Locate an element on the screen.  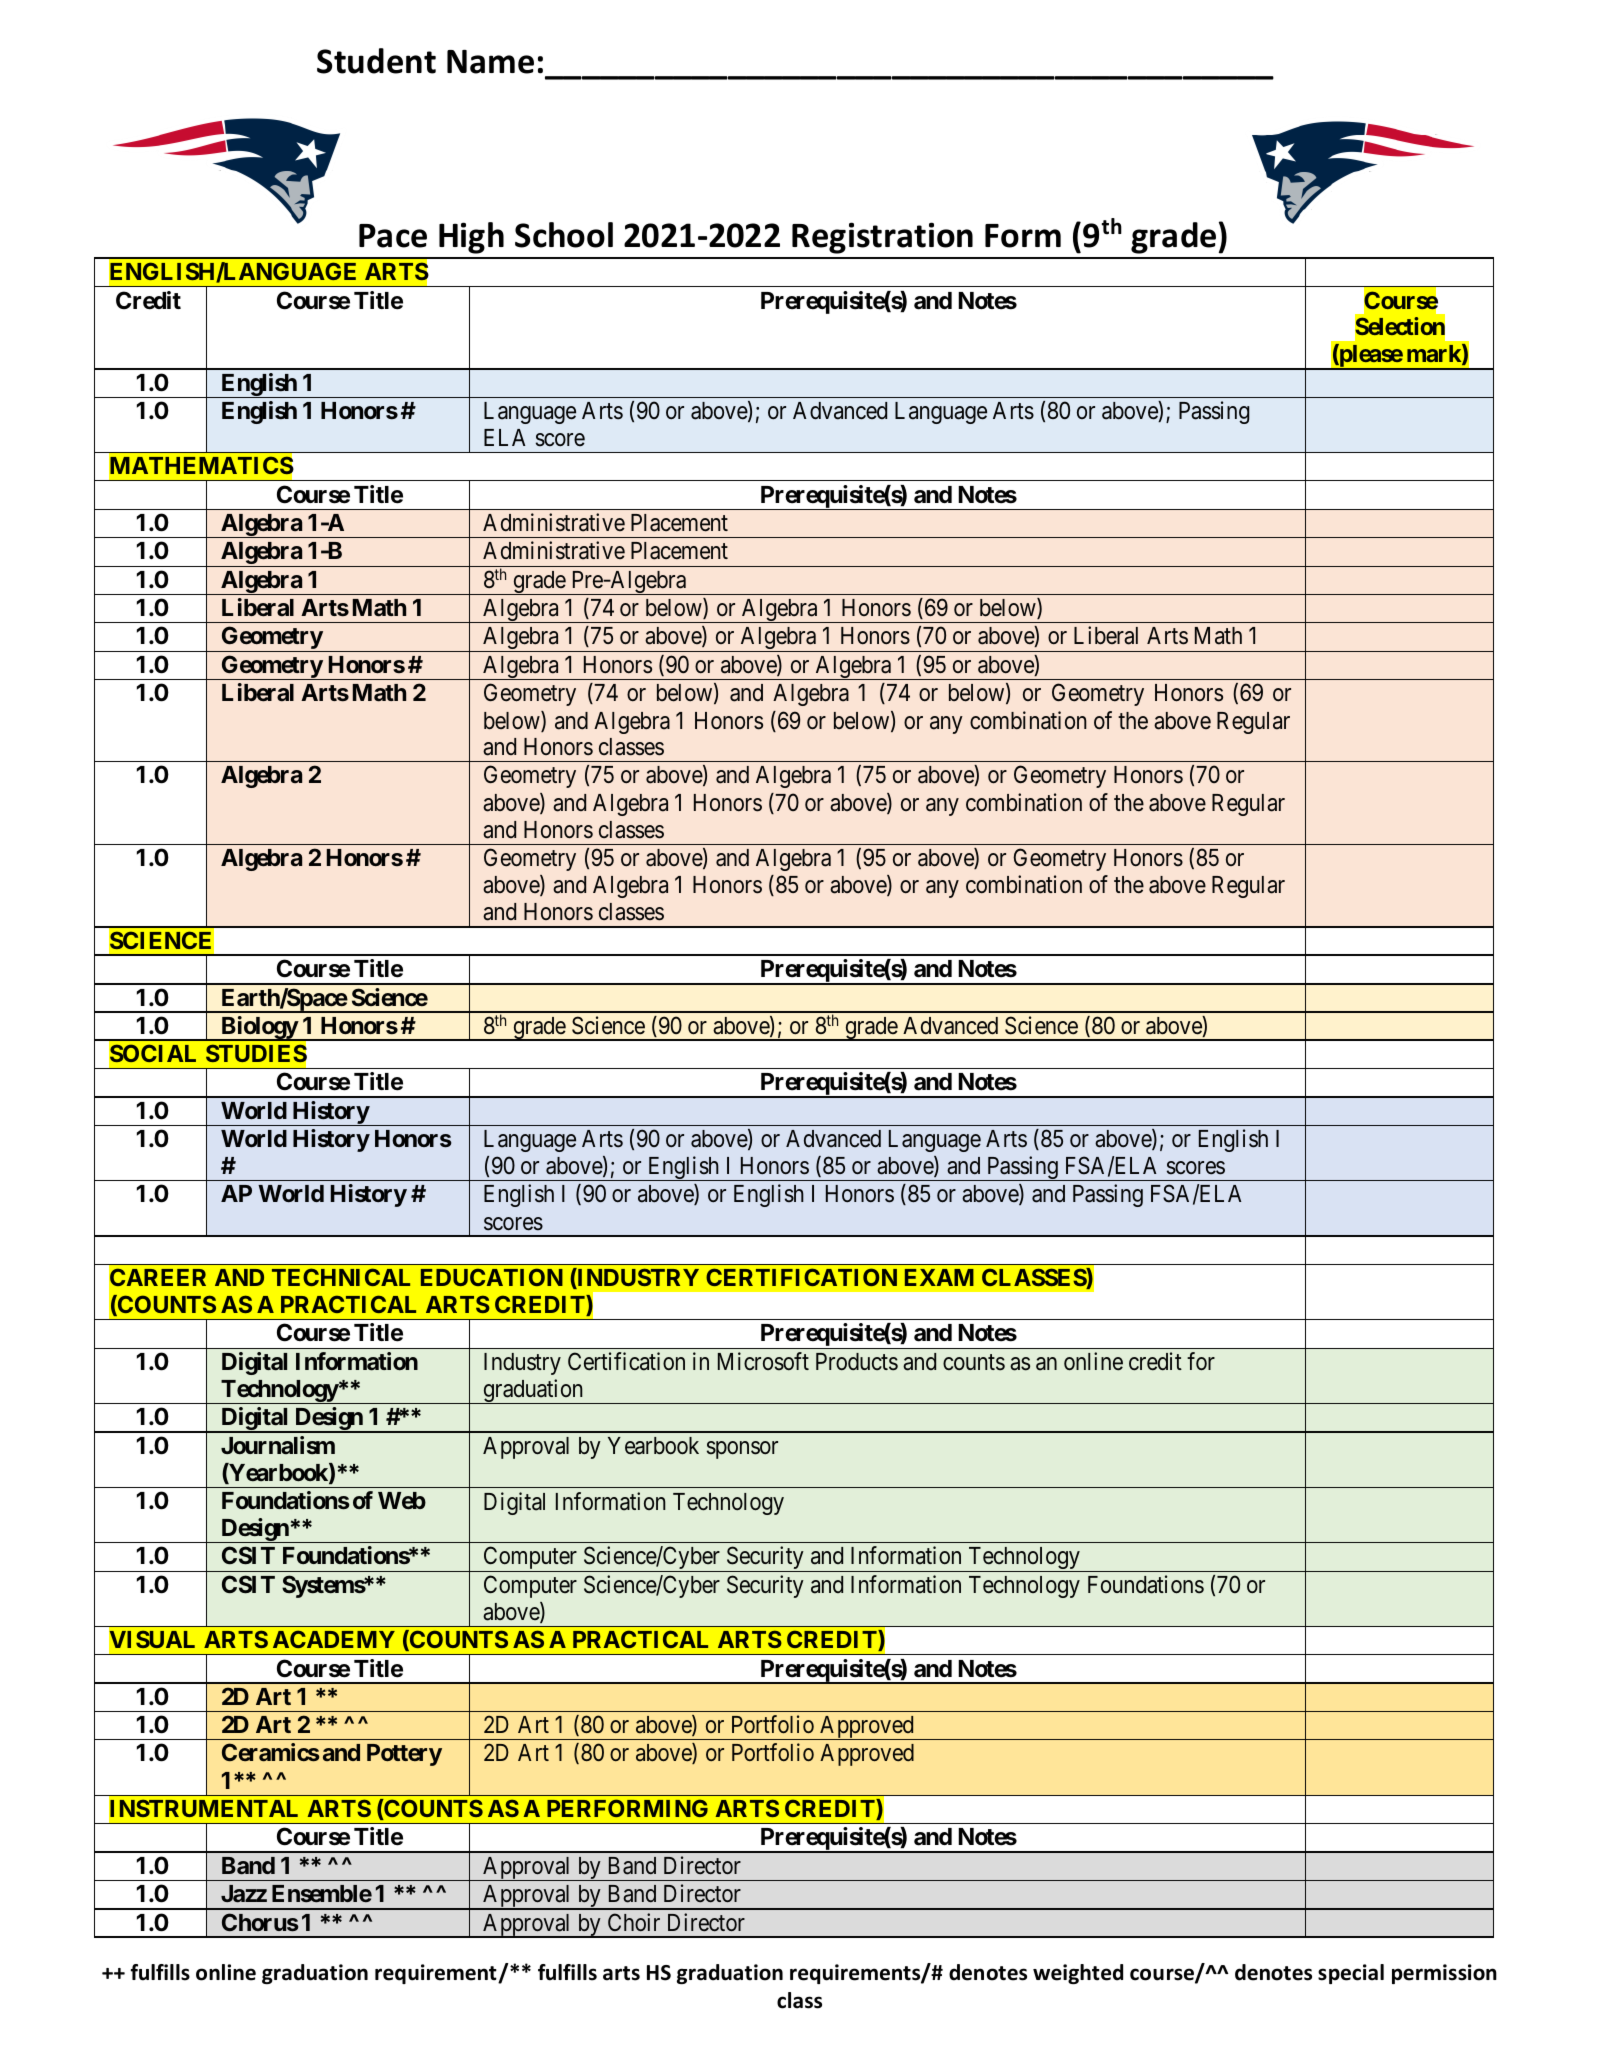
EXAM is located at coordinates (939, 1277).
